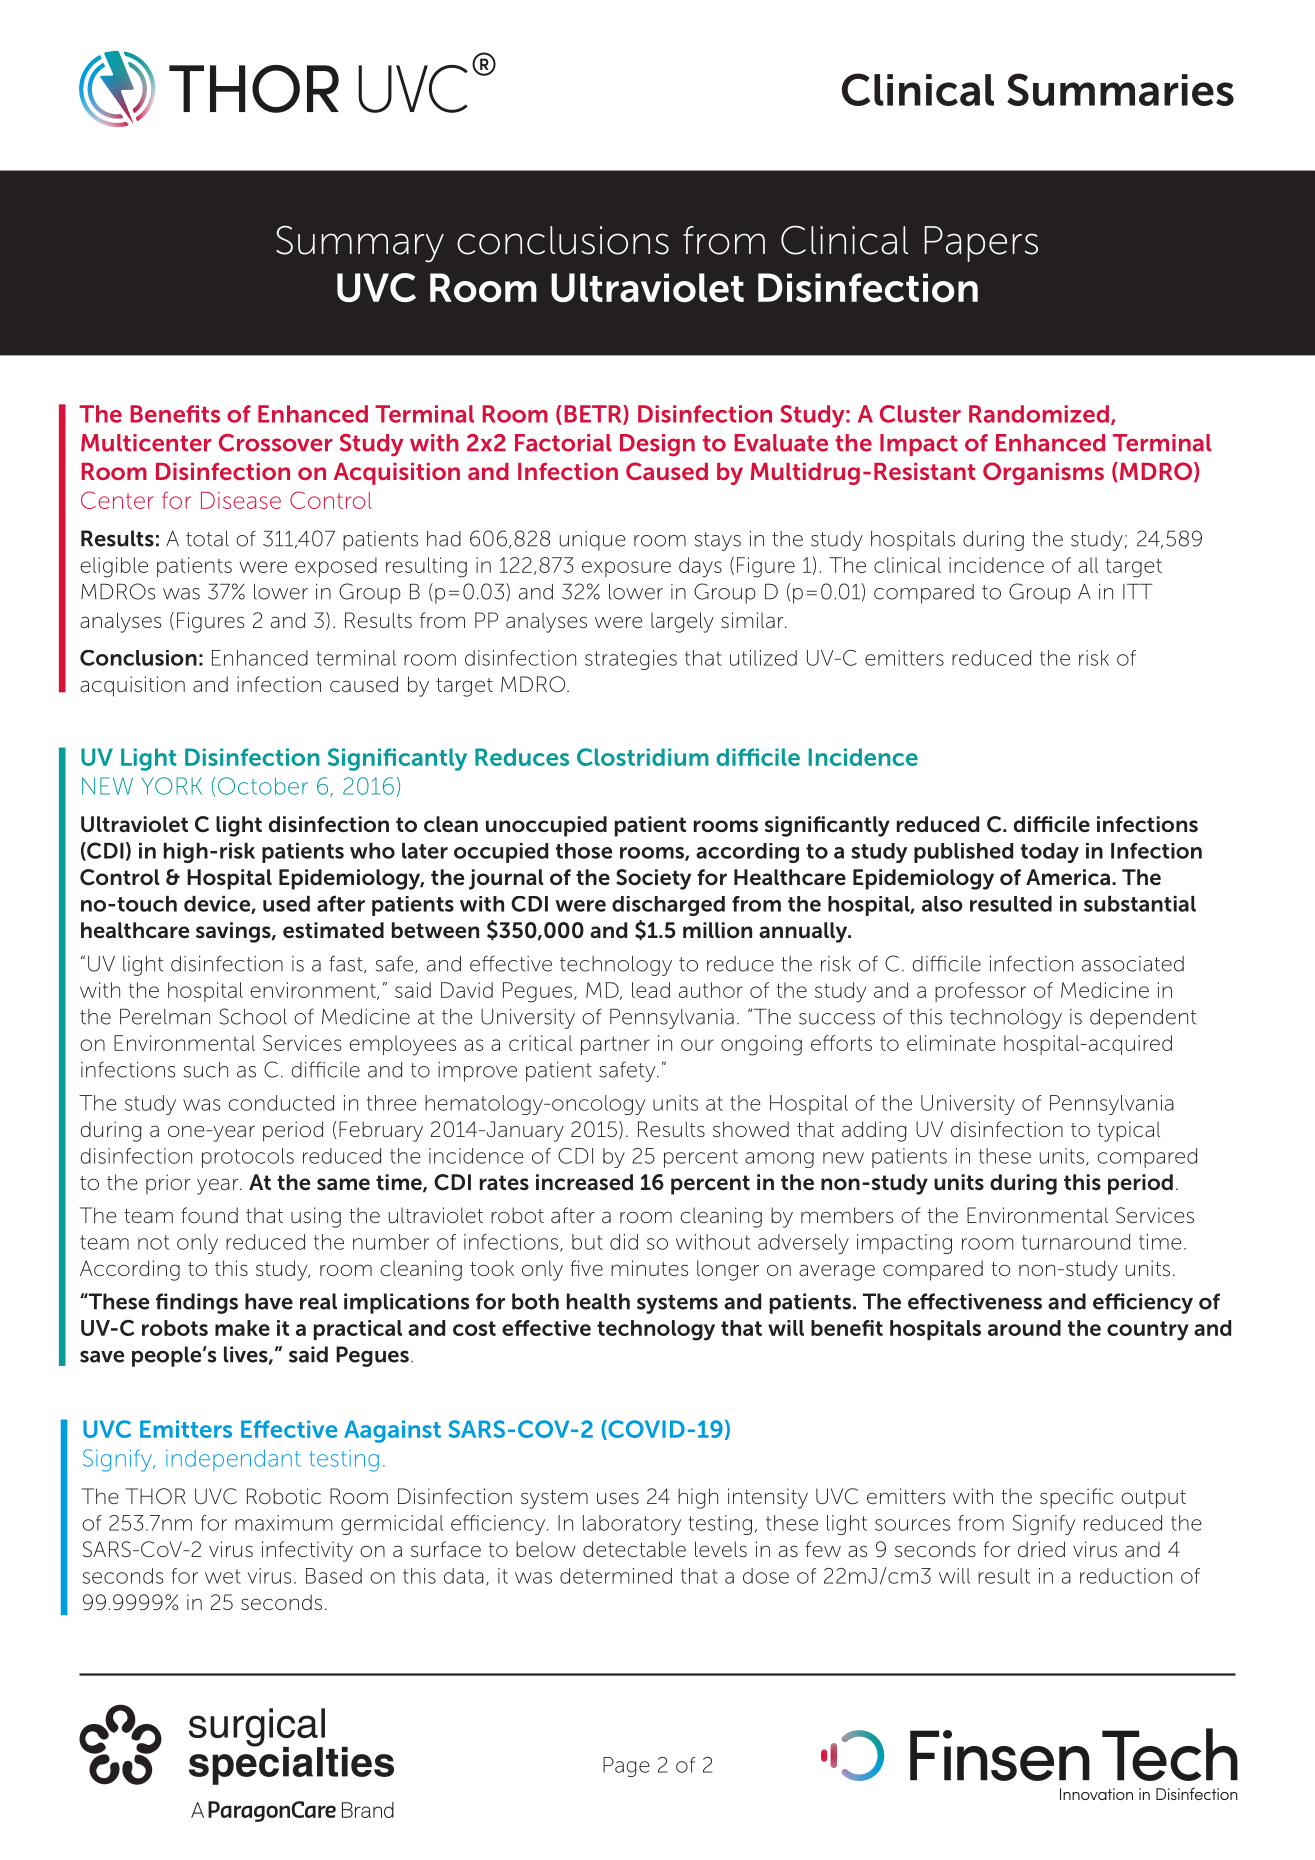  What do you see at coordinates (233, 1460) in the image?
I see `independant` at bounding box center [233, 1460].
